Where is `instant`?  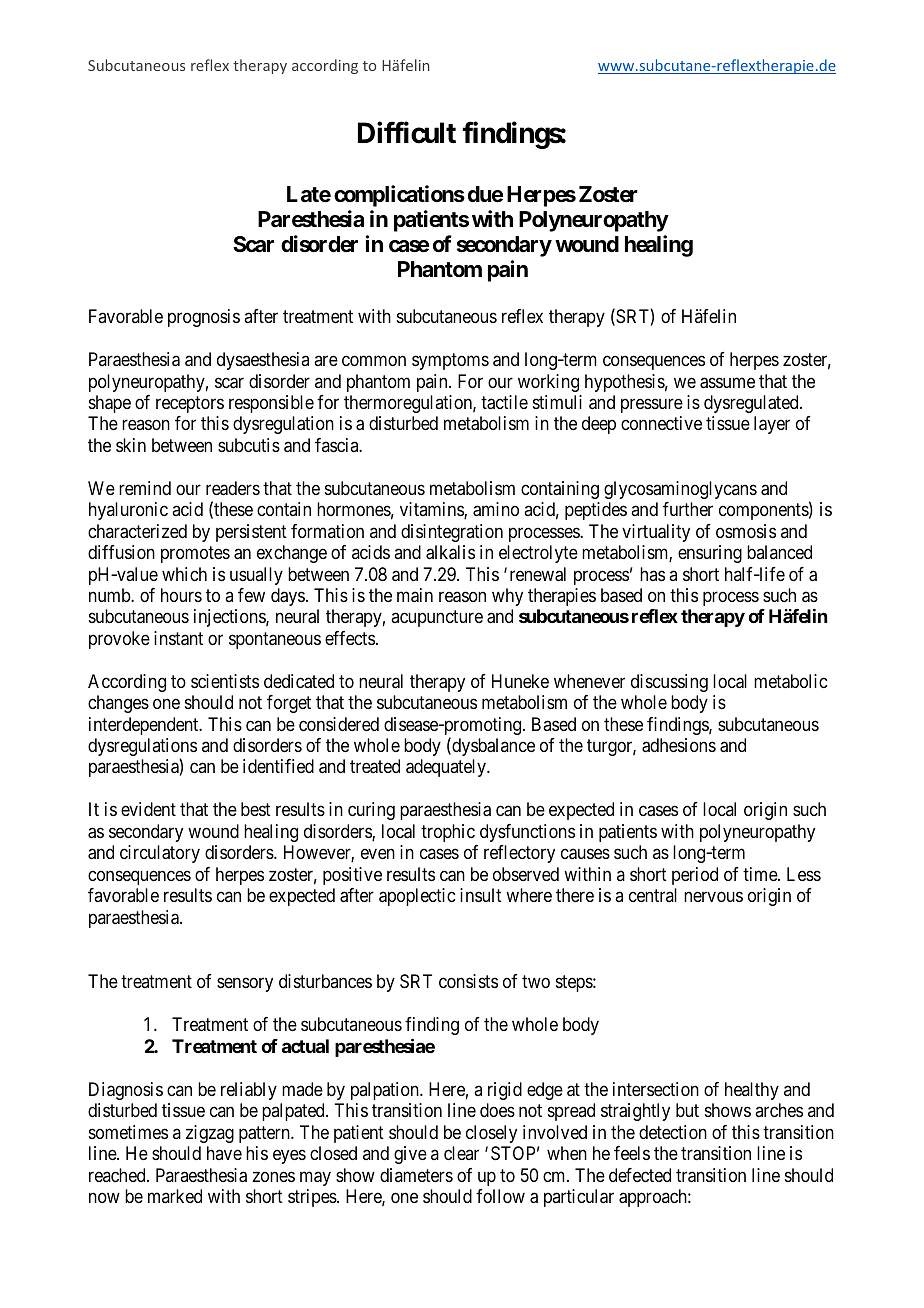
instant is located at coordinates (178, 638).
